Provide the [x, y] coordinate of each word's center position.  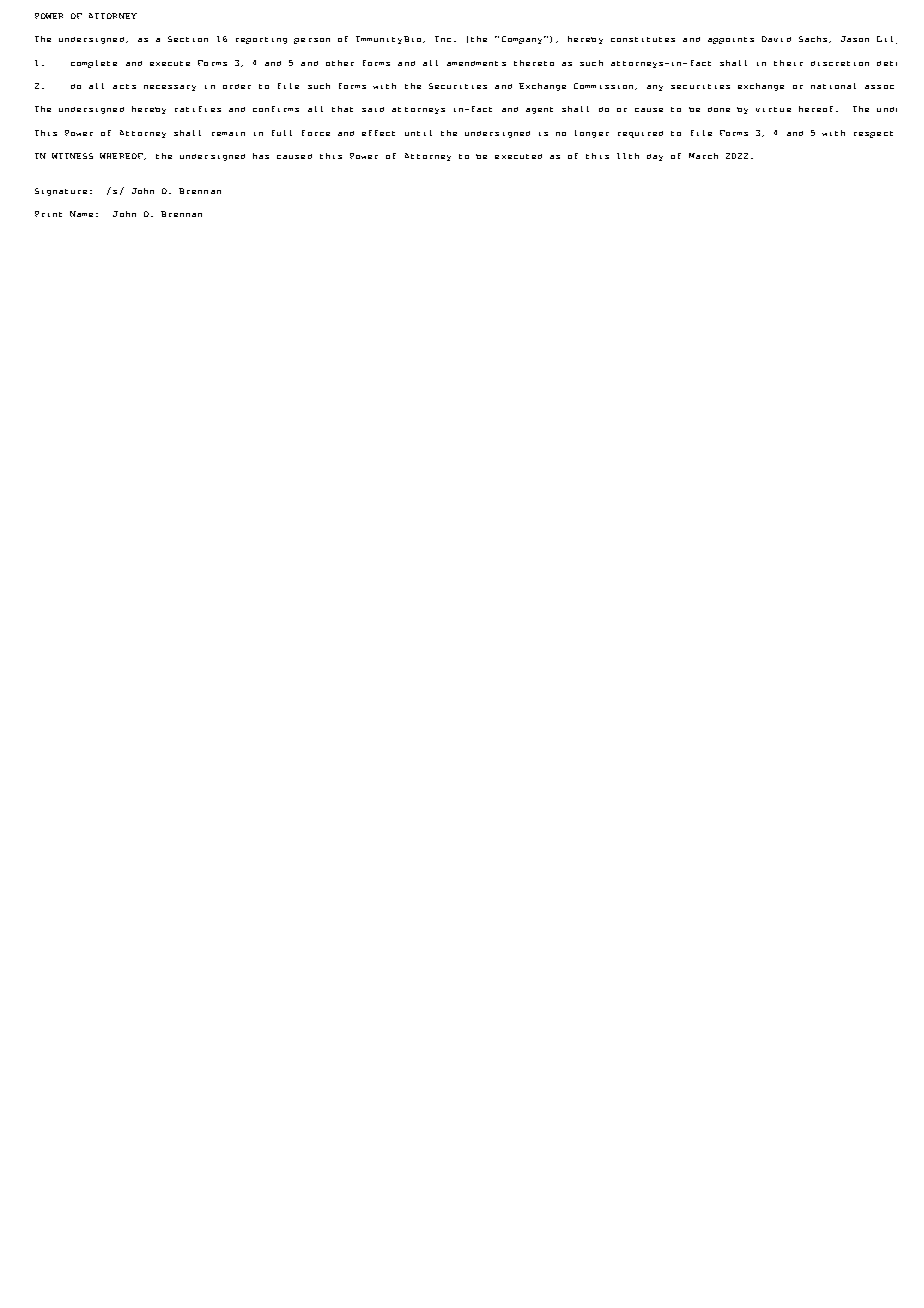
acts [124, 86]
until [418, 133]
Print [48, 214]
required [640, 134]
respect [873, 134]
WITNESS [72, 156]
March [703, 156]
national [833, 86]
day [655, 157]
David [776, 39]
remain [228, 134]
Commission [605, 86]
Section [188, 39]
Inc [443, 39]
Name [81, 214]
